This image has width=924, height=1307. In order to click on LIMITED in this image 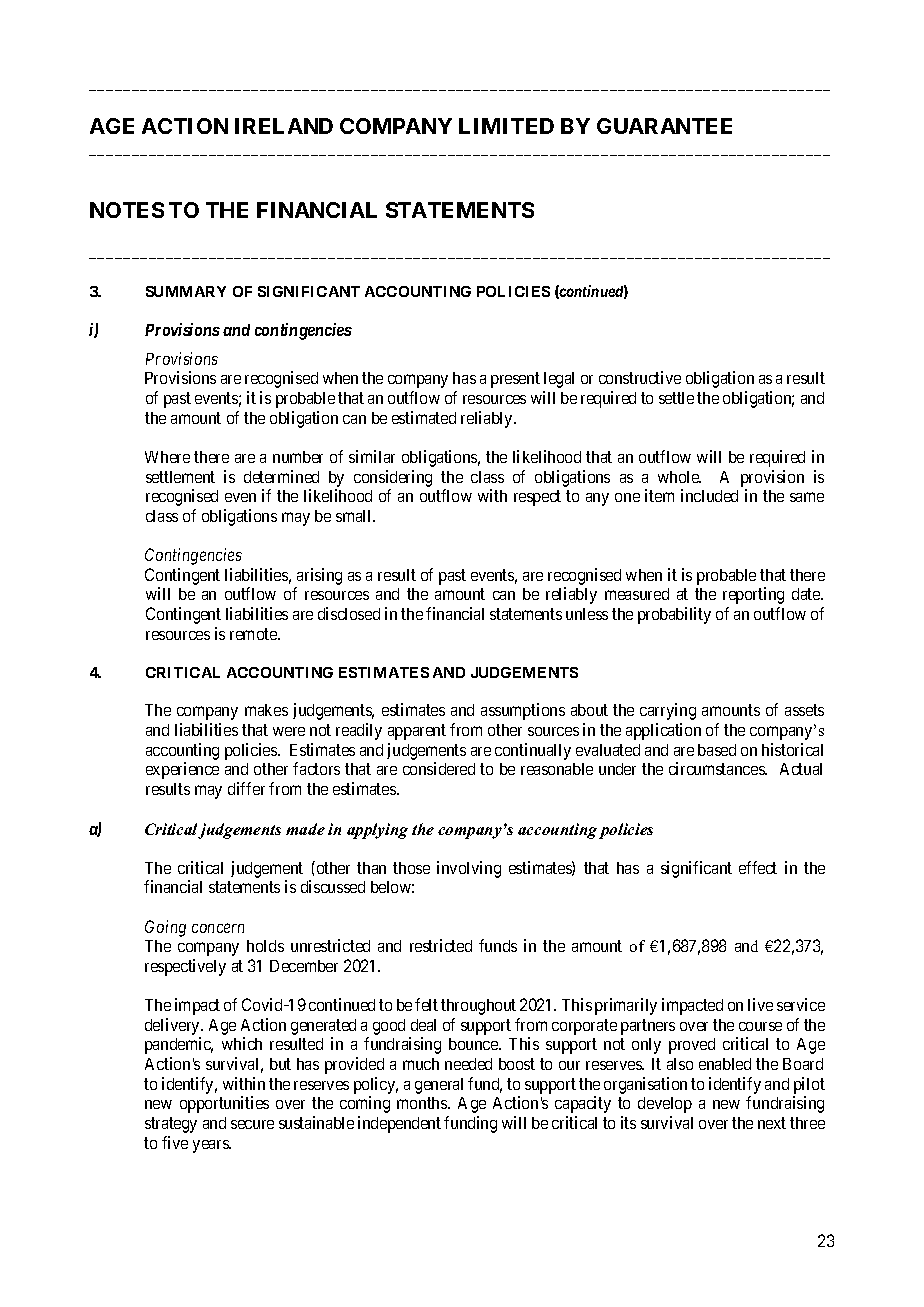, I will do `click(506, 126)`.
